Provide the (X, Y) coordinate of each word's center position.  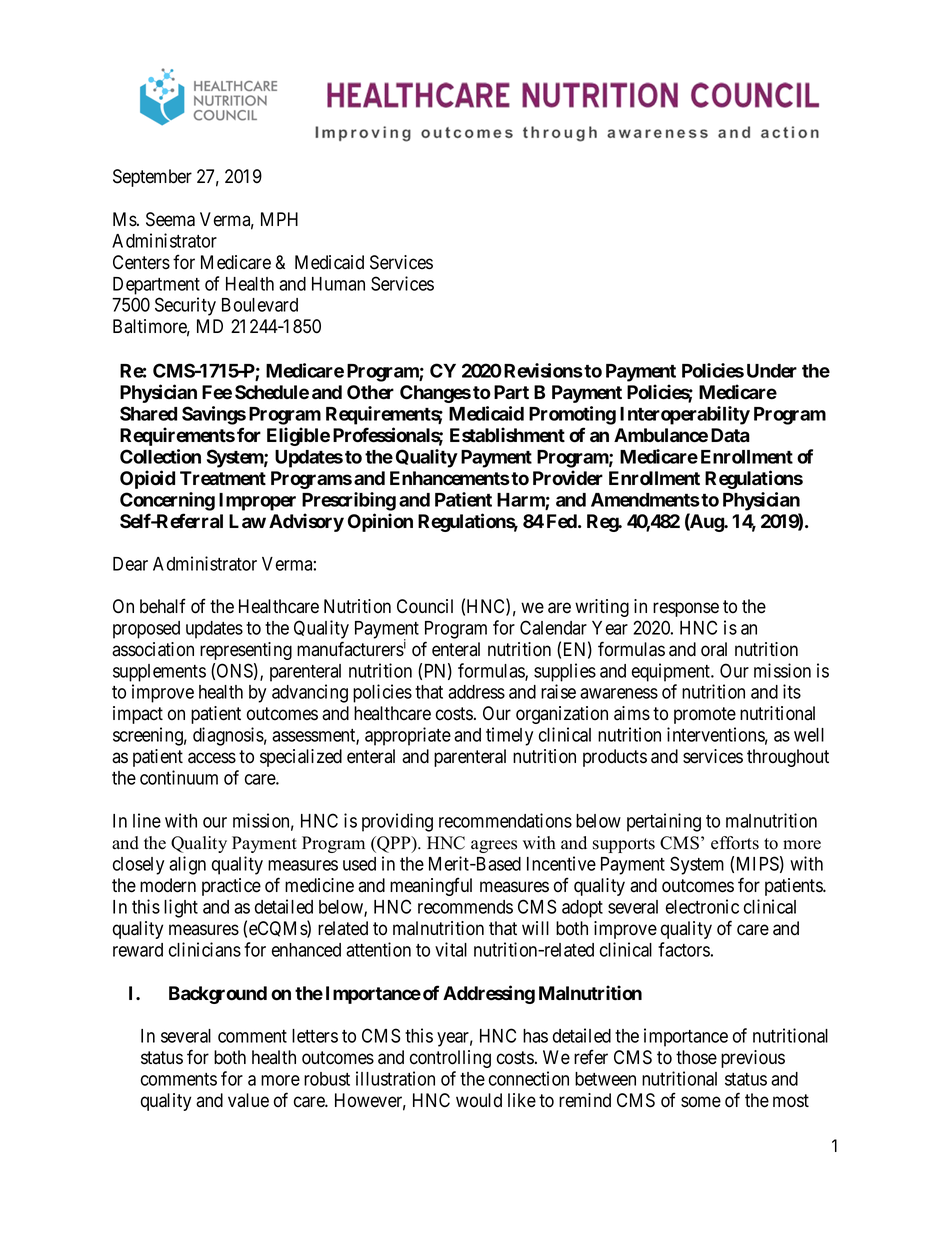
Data (730, 435)
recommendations (505, 820)
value (248, 1100)
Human (338, 284)
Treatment (223, 478)
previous (753, 1059)
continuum (179, 777)
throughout (788, 758)
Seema (170, 219)
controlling (450, 1059)
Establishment (507, 435)
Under (772, 371)
